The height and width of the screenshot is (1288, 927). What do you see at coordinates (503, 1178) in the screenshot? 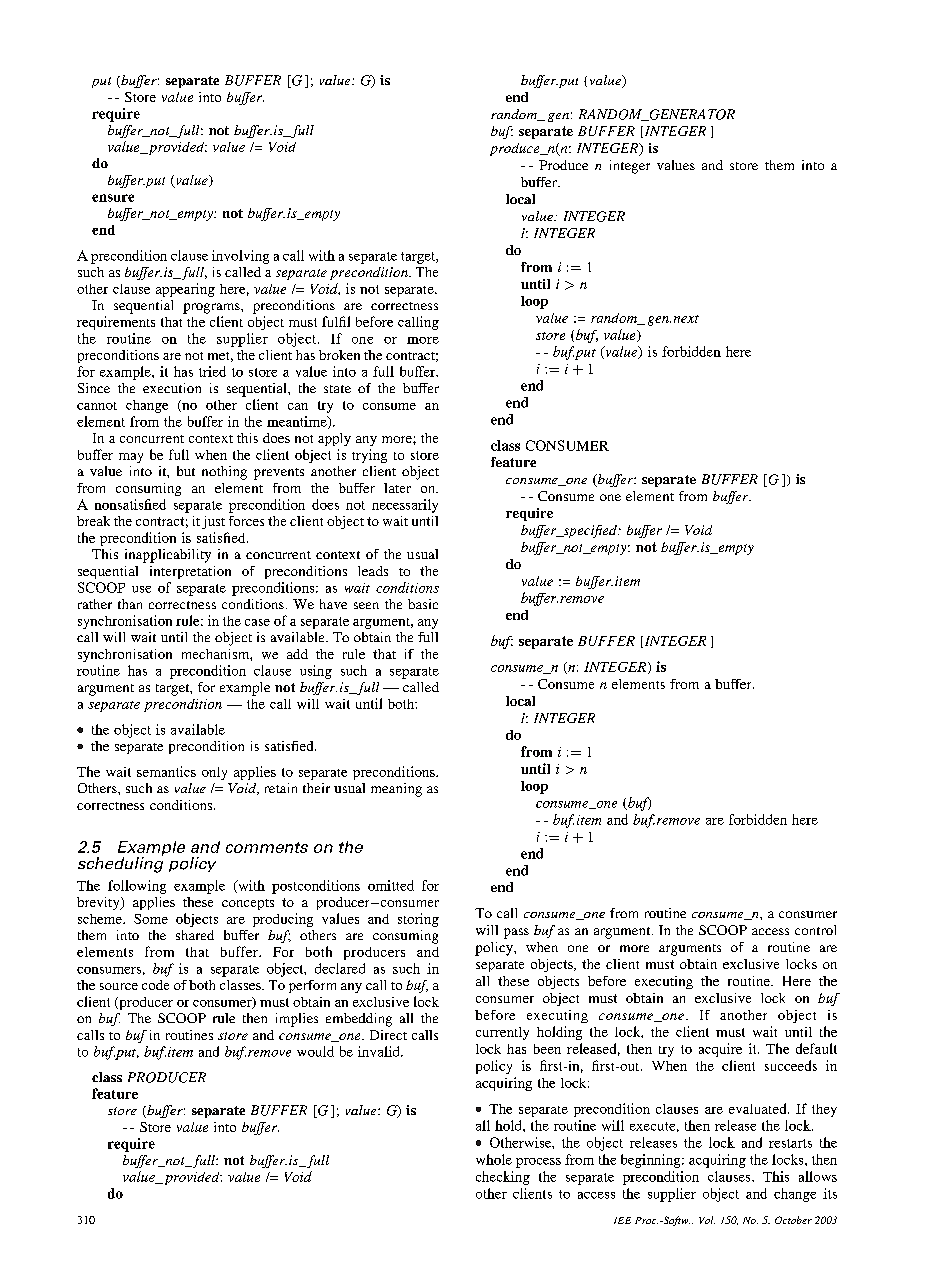
I see `checking` at bounding box center [503, 1178].
